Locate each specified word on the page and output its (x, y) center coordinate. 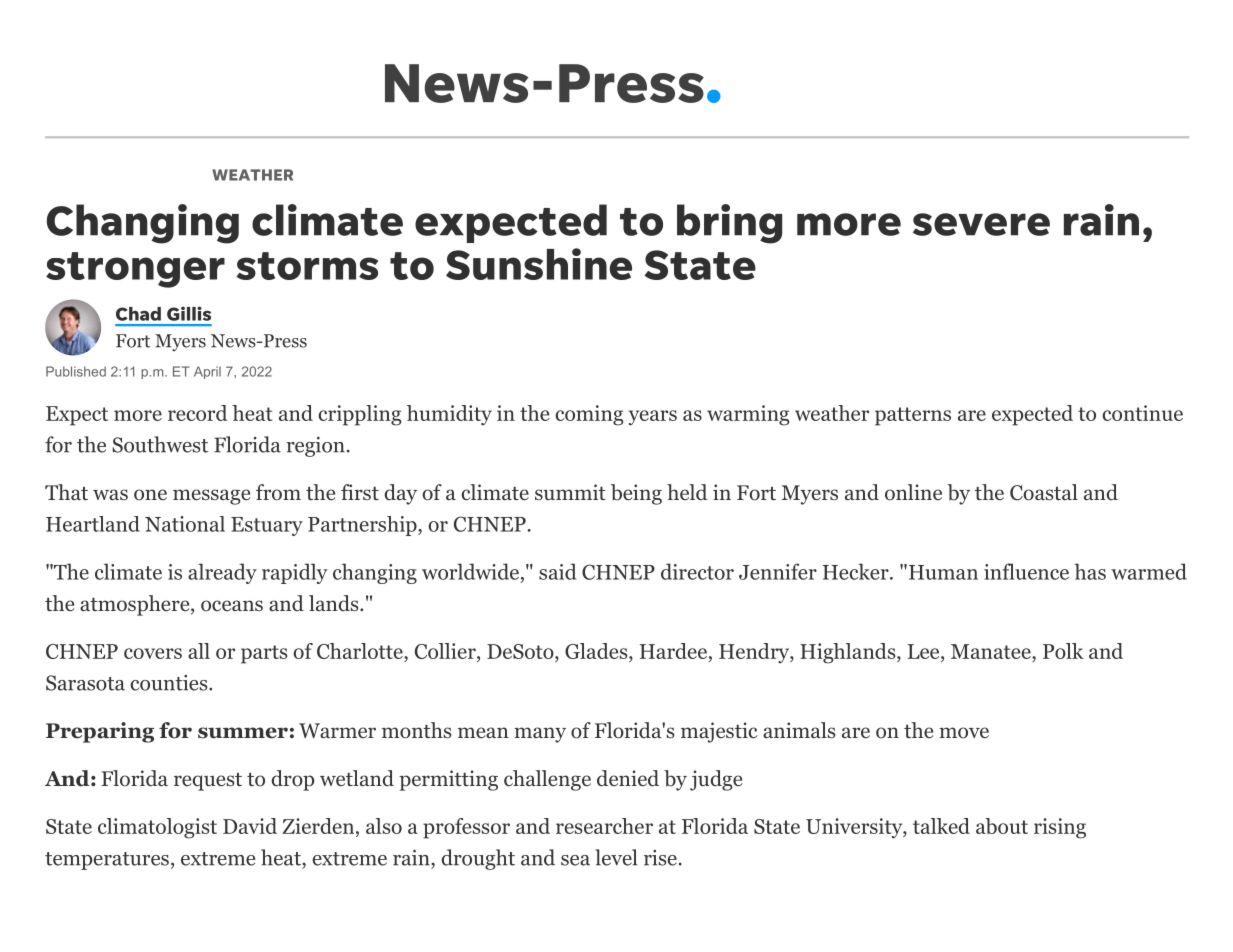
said (557, 571)
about (1002, 826)
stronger (135, 270)
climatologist (157, 828)
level (616, 857)
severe (981, 224)
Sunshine (539, 264)
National (185, 524)
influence (1026, 571)
